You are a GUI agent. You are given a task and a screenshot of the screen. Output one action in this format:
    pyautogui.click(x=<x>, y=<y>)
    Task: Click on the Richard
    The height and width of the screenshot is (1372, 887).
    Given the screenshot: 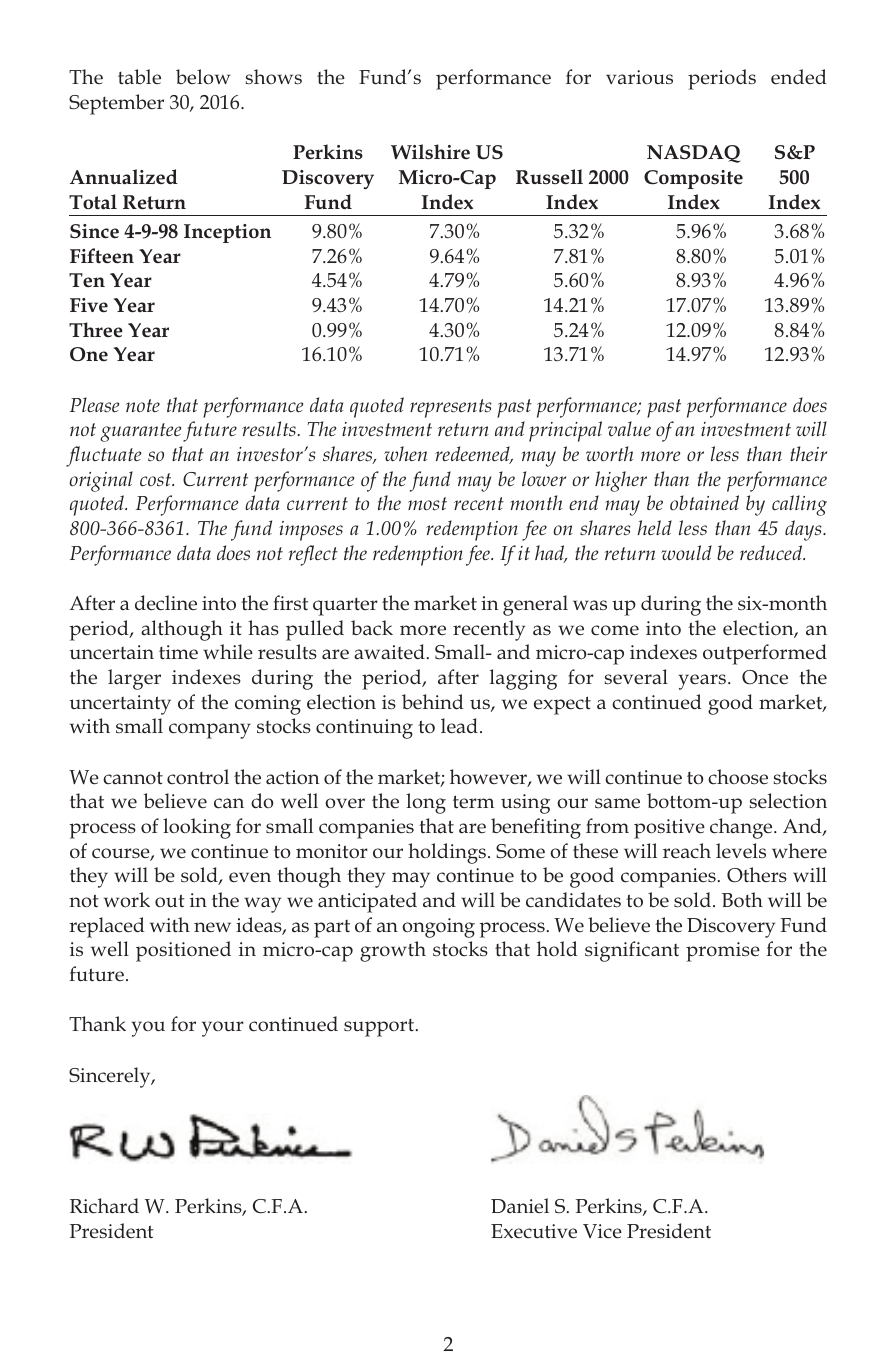 What is the action you would take?
    pyautogui.click(x=104, y=1206)
